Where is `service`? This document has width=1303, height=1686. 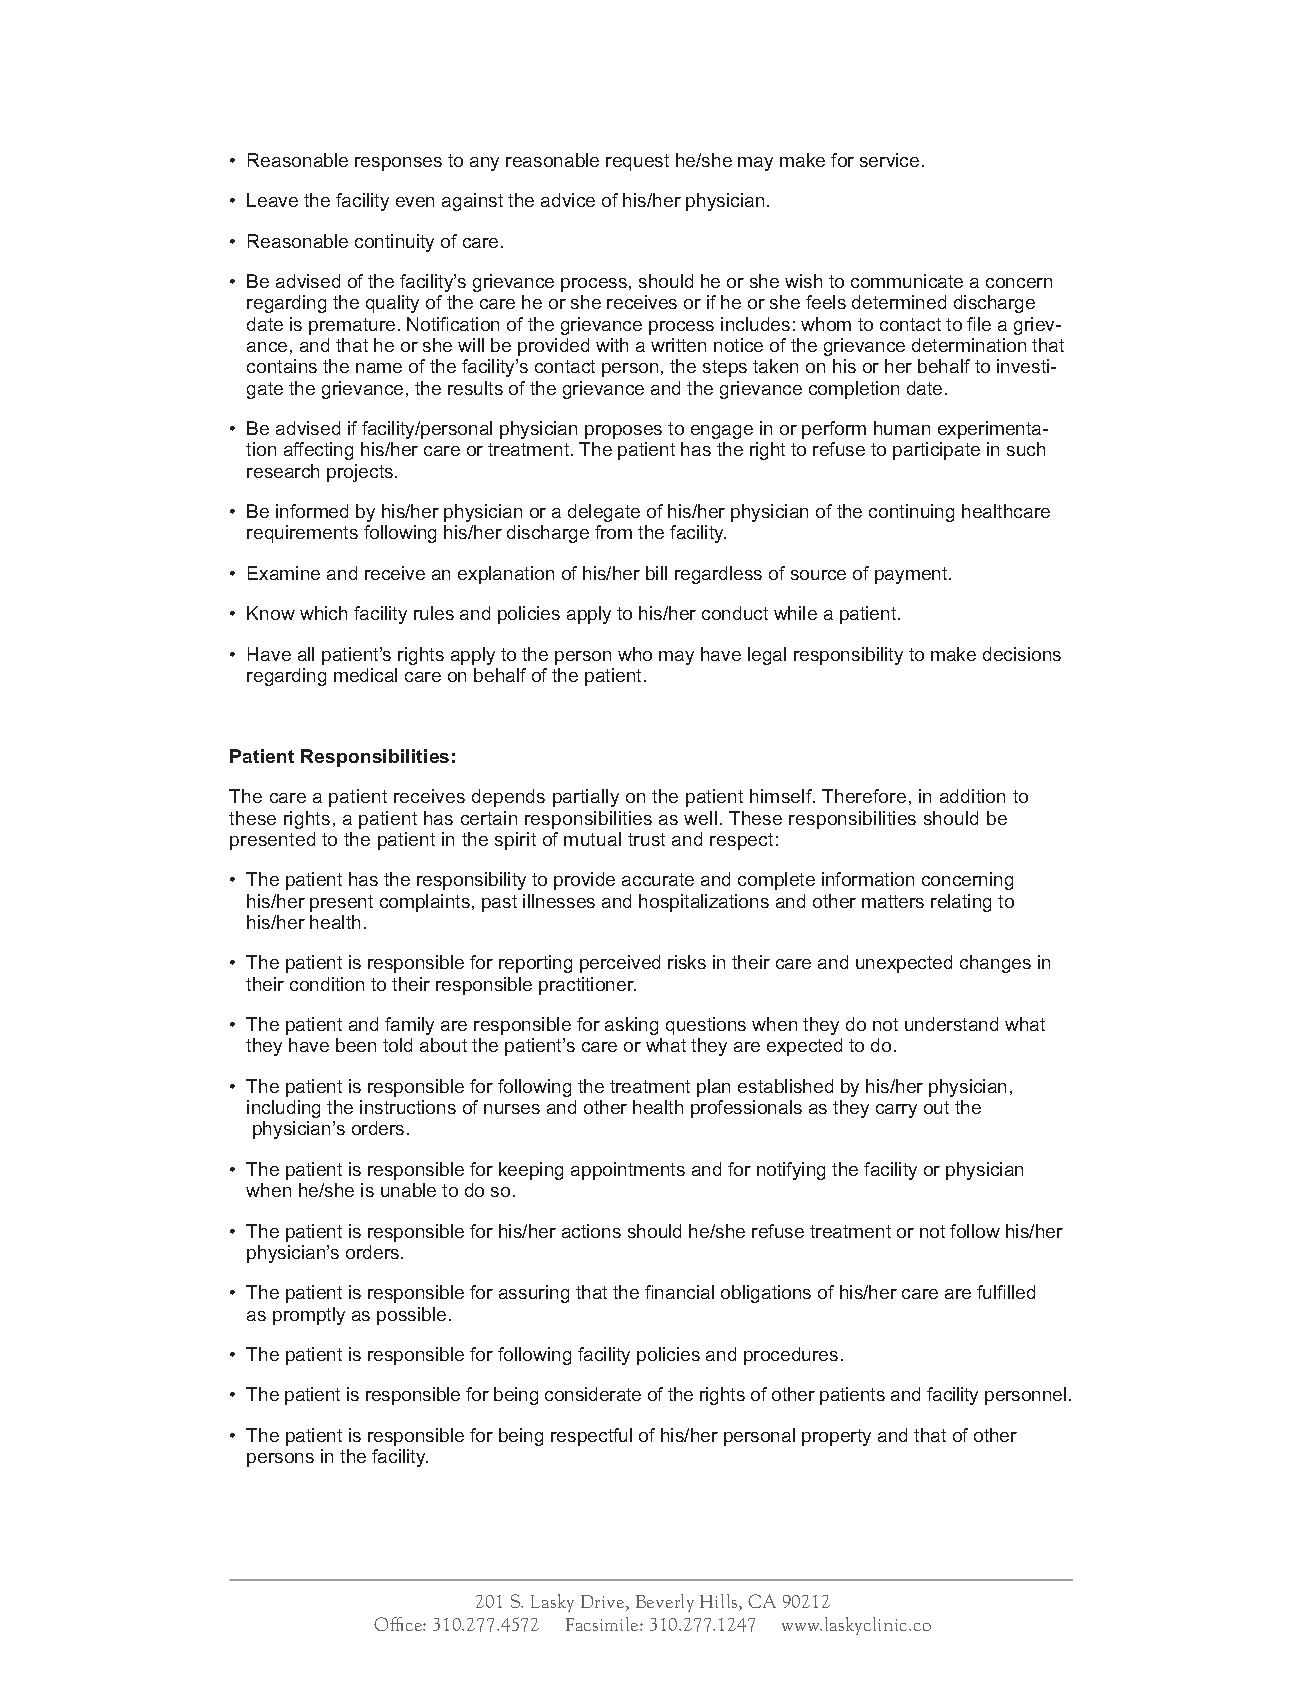
service is located at coordinates (889, 160).
